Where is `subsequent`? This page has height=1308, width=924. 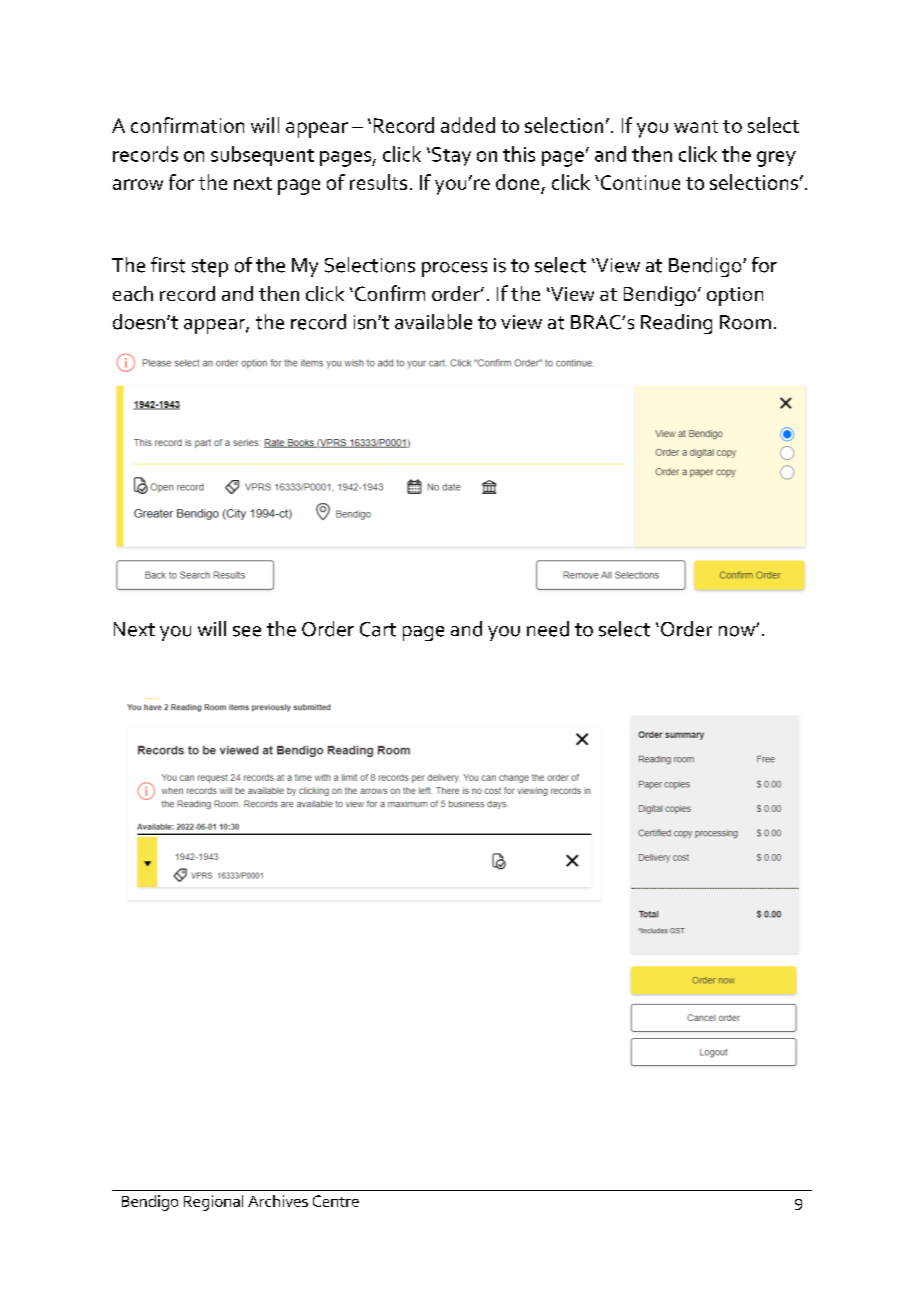 subsequent is located at coordinates (262, 156).
